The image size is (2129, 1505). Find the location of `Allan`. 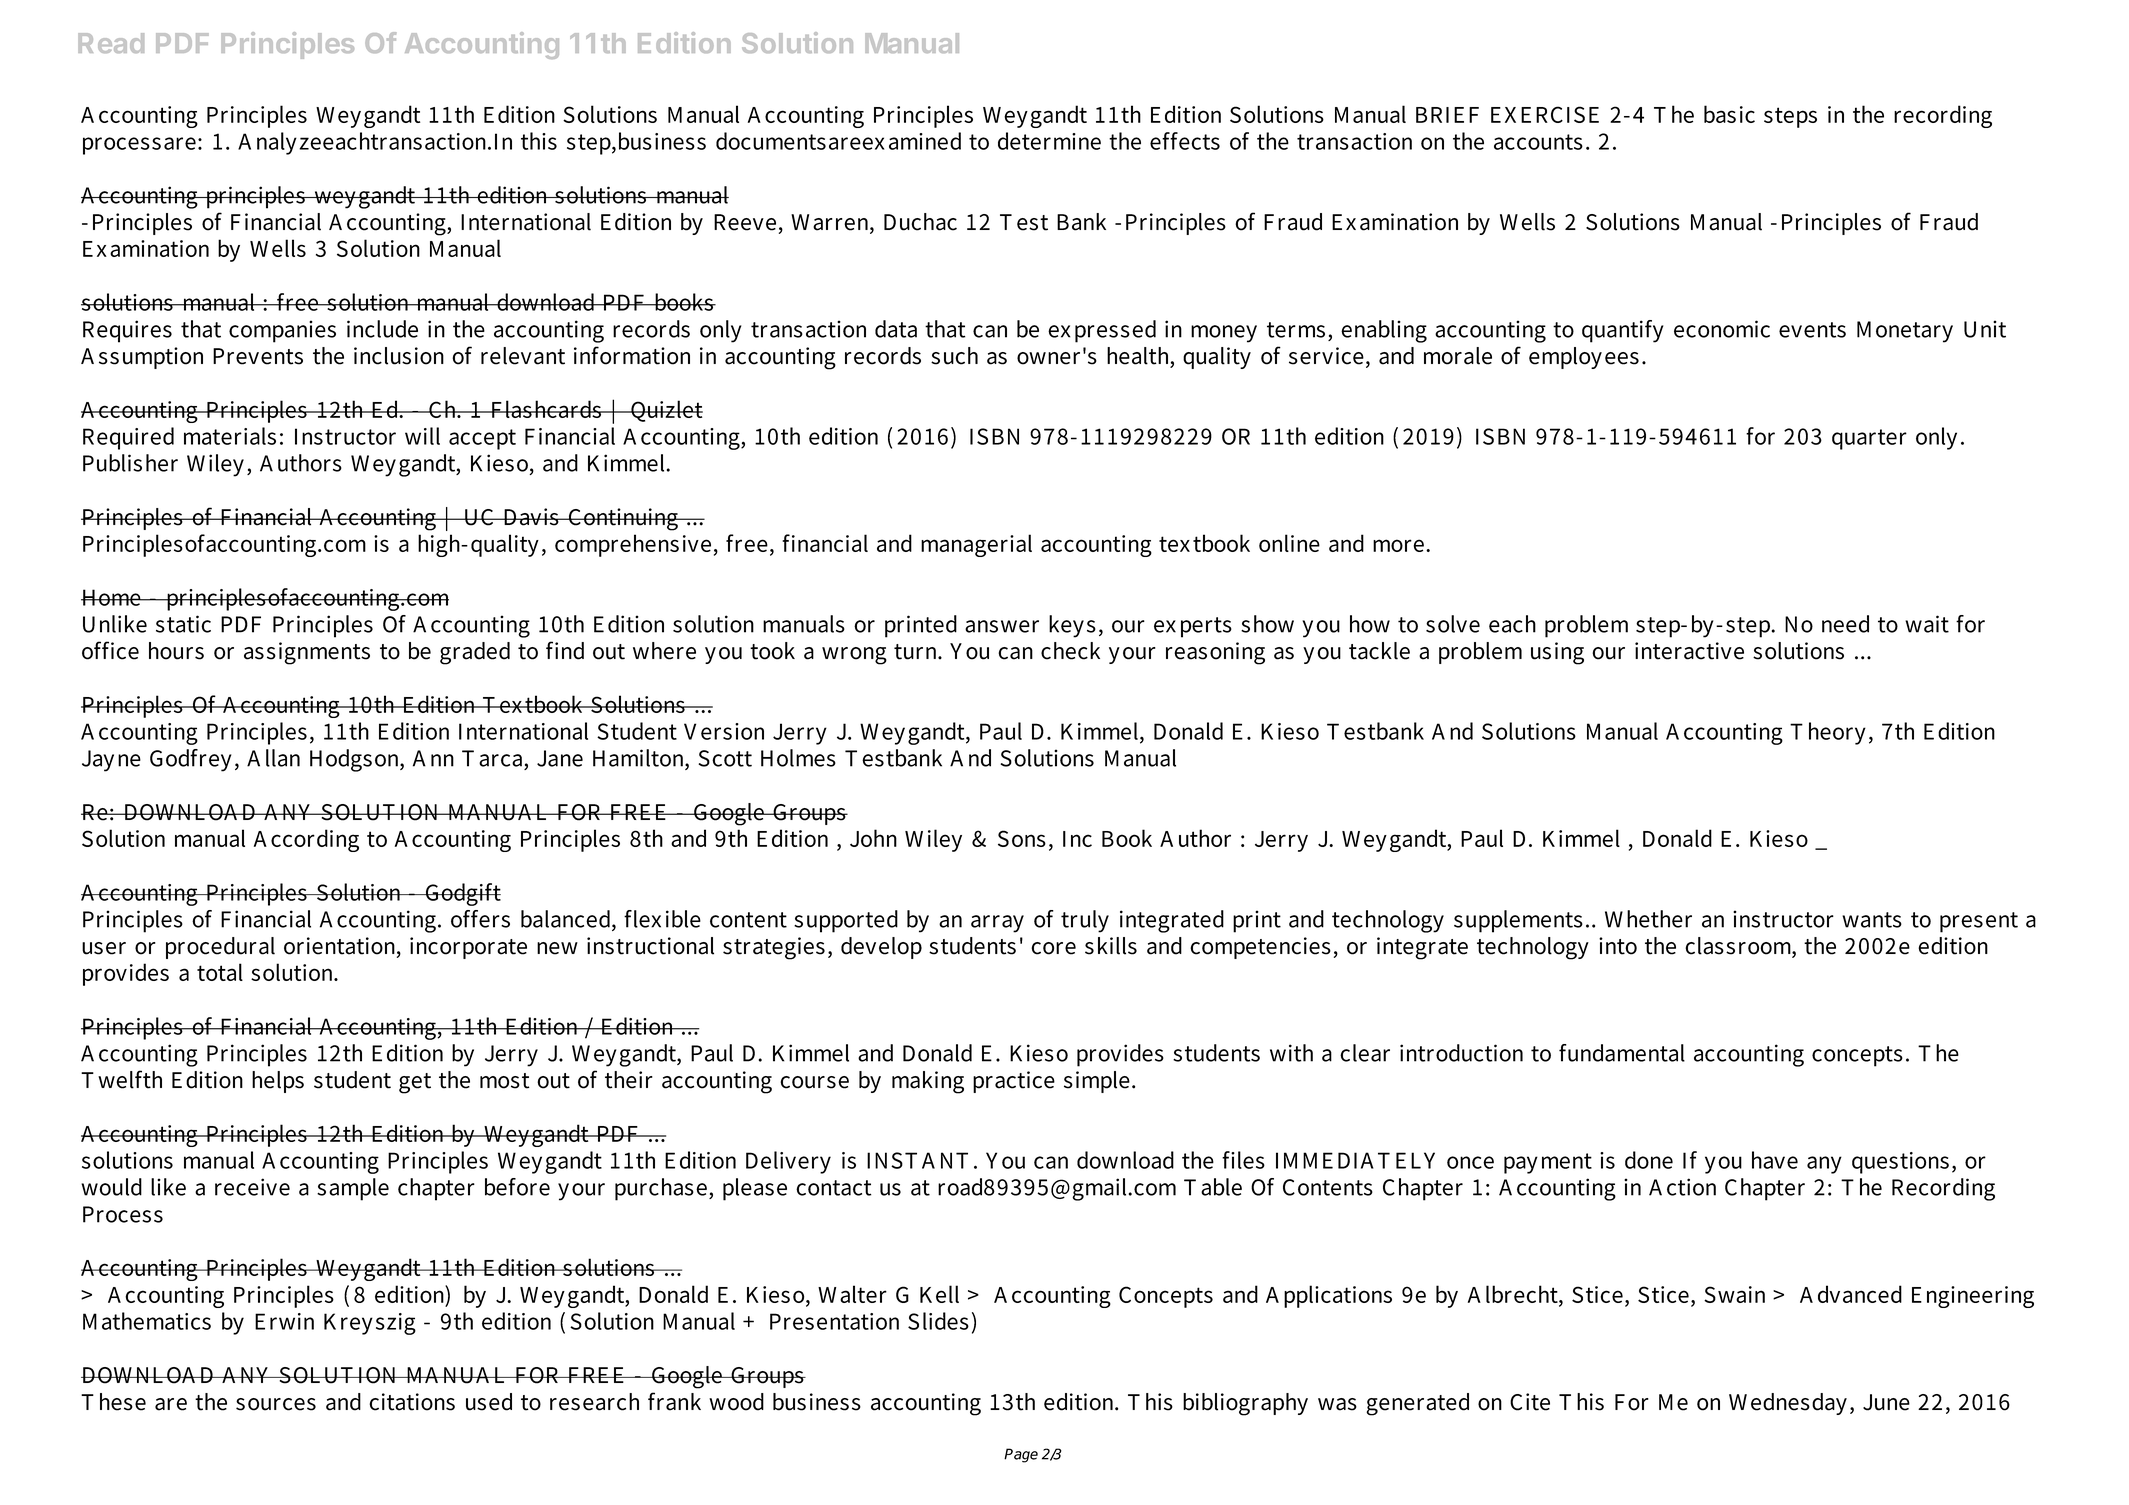

Allan is located at coordinates (273, 758).
